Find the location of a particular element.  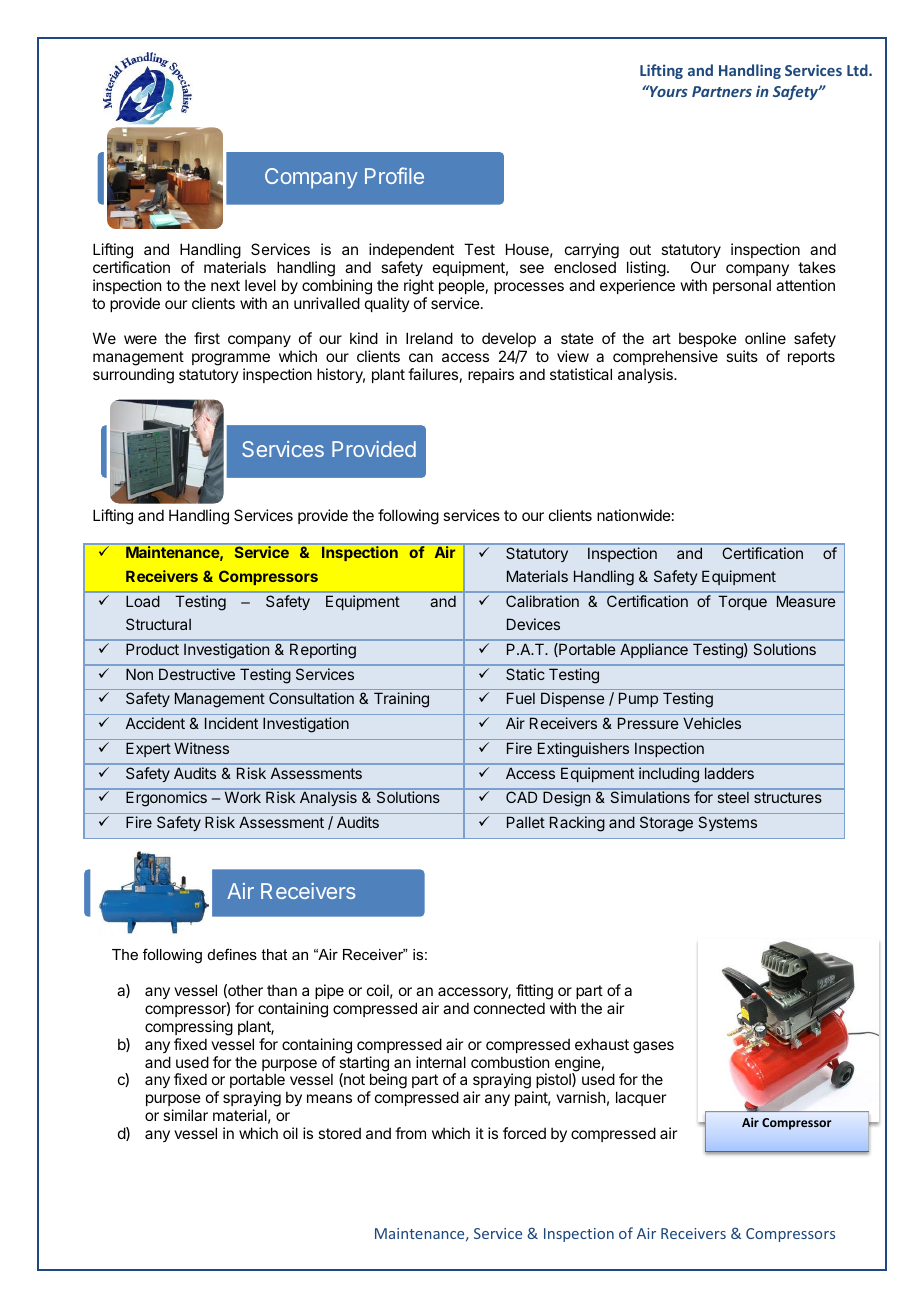

independent is located at coordinates (411, 250).
